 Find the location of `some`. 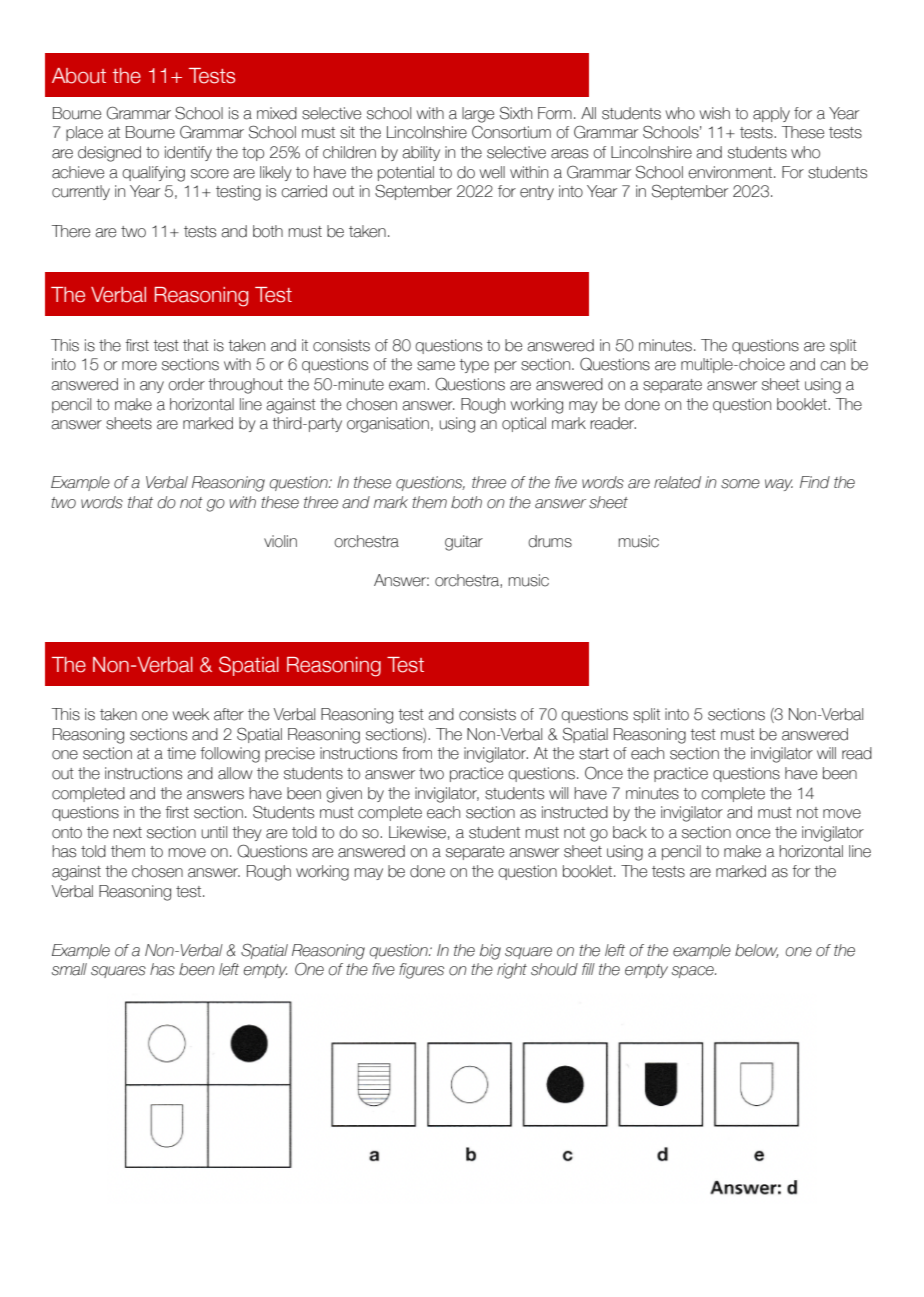

some is located at coordinates (740, 484).
